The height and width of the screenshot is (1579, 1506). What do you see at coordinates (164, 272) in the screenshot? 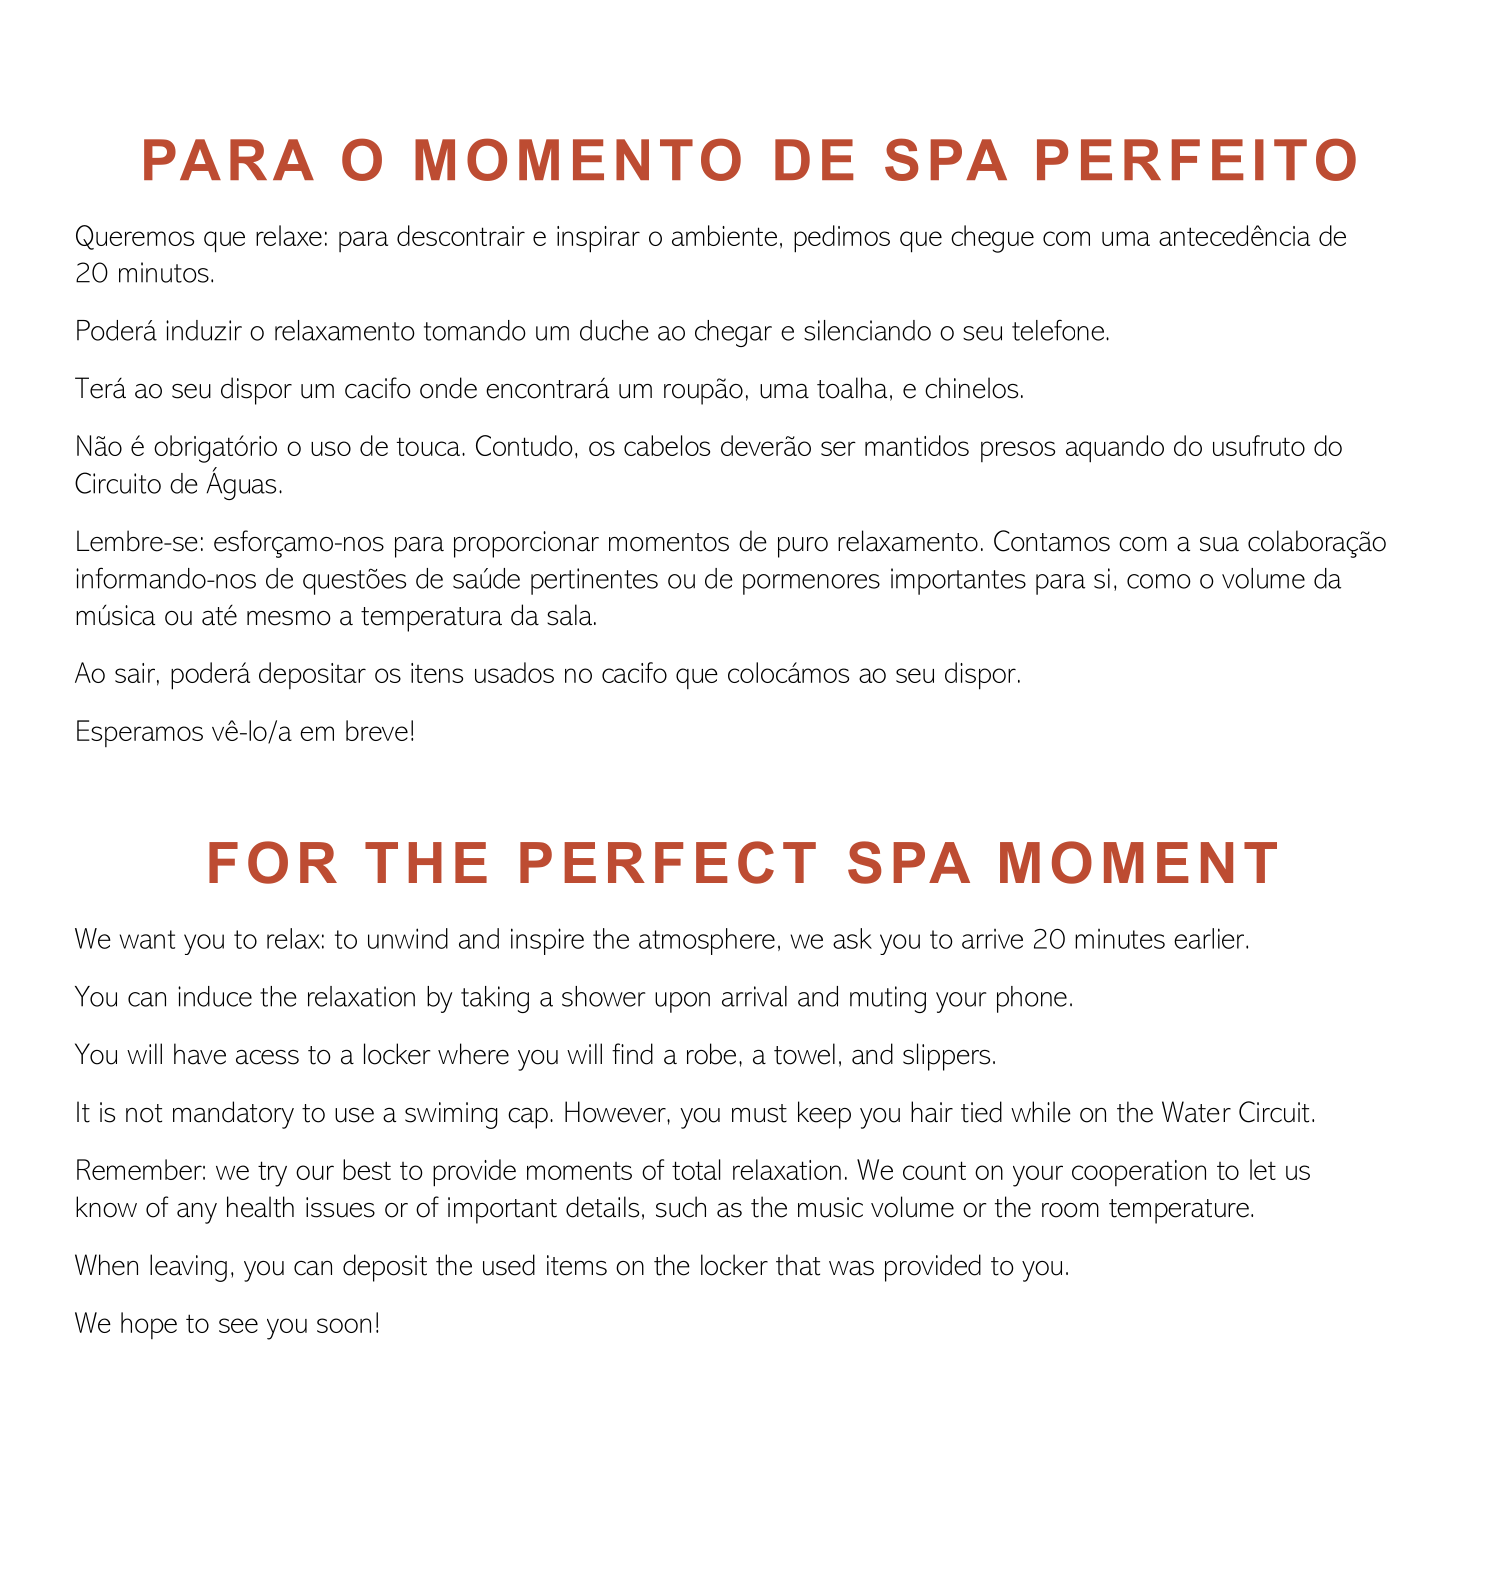
I see `minutos` at bounding box center [164, 272].
